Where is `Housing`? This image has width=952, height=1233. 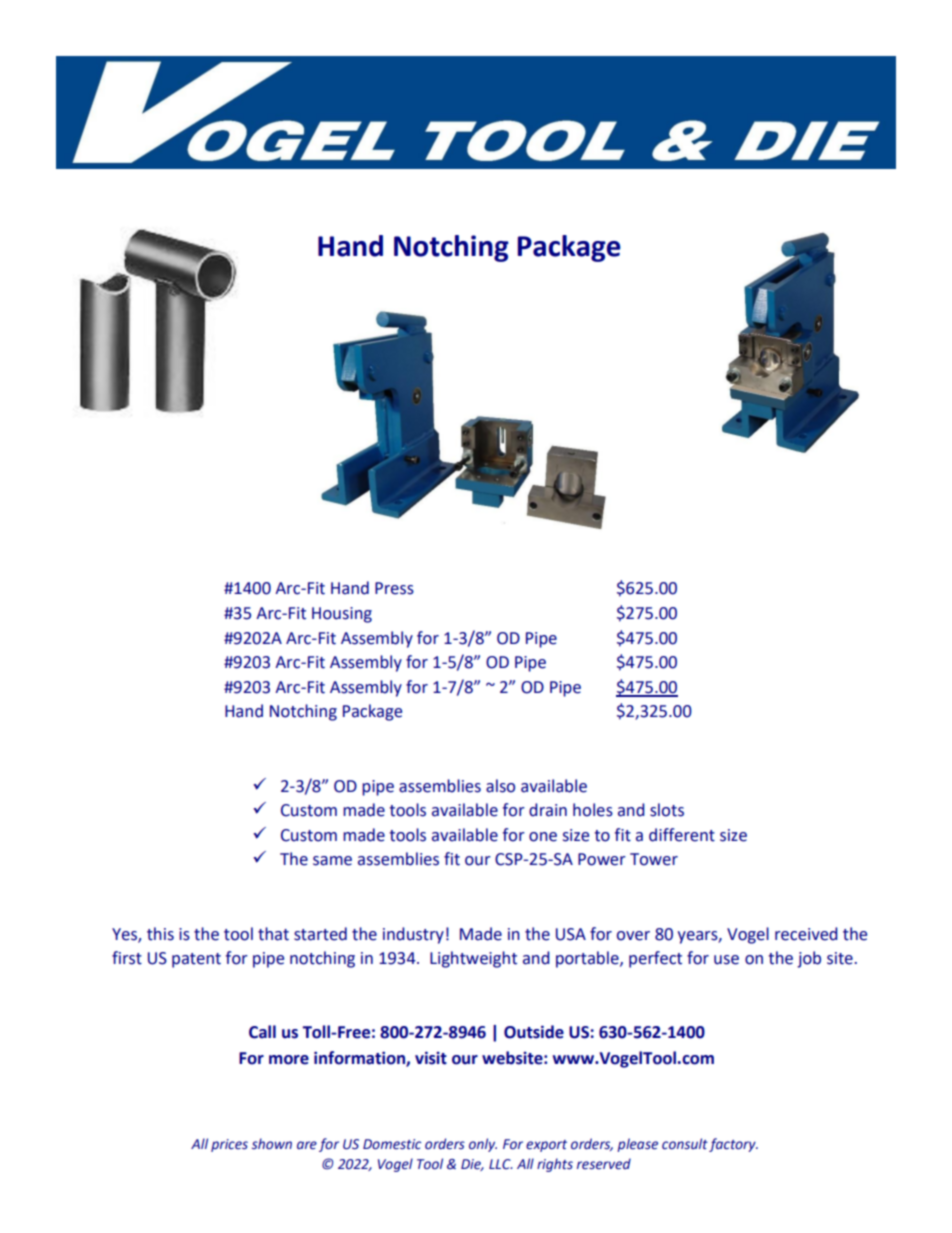 Housing is located at coordinates (342, 615).
